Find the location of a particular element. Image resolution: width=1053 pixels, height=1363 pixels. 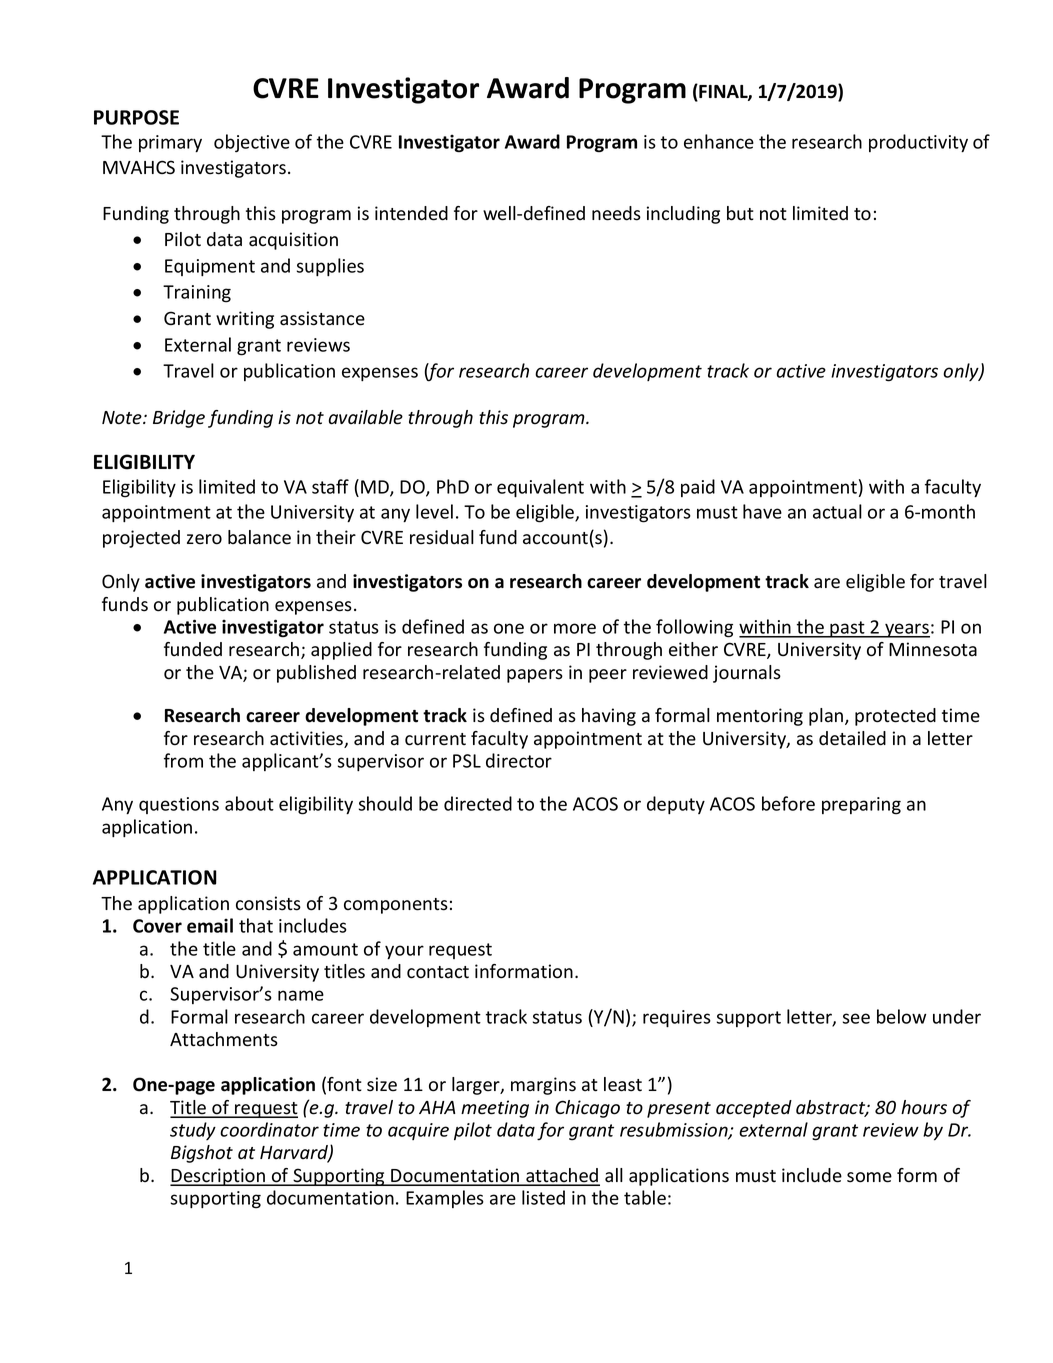

needs is located at coordinates (616, 213).
